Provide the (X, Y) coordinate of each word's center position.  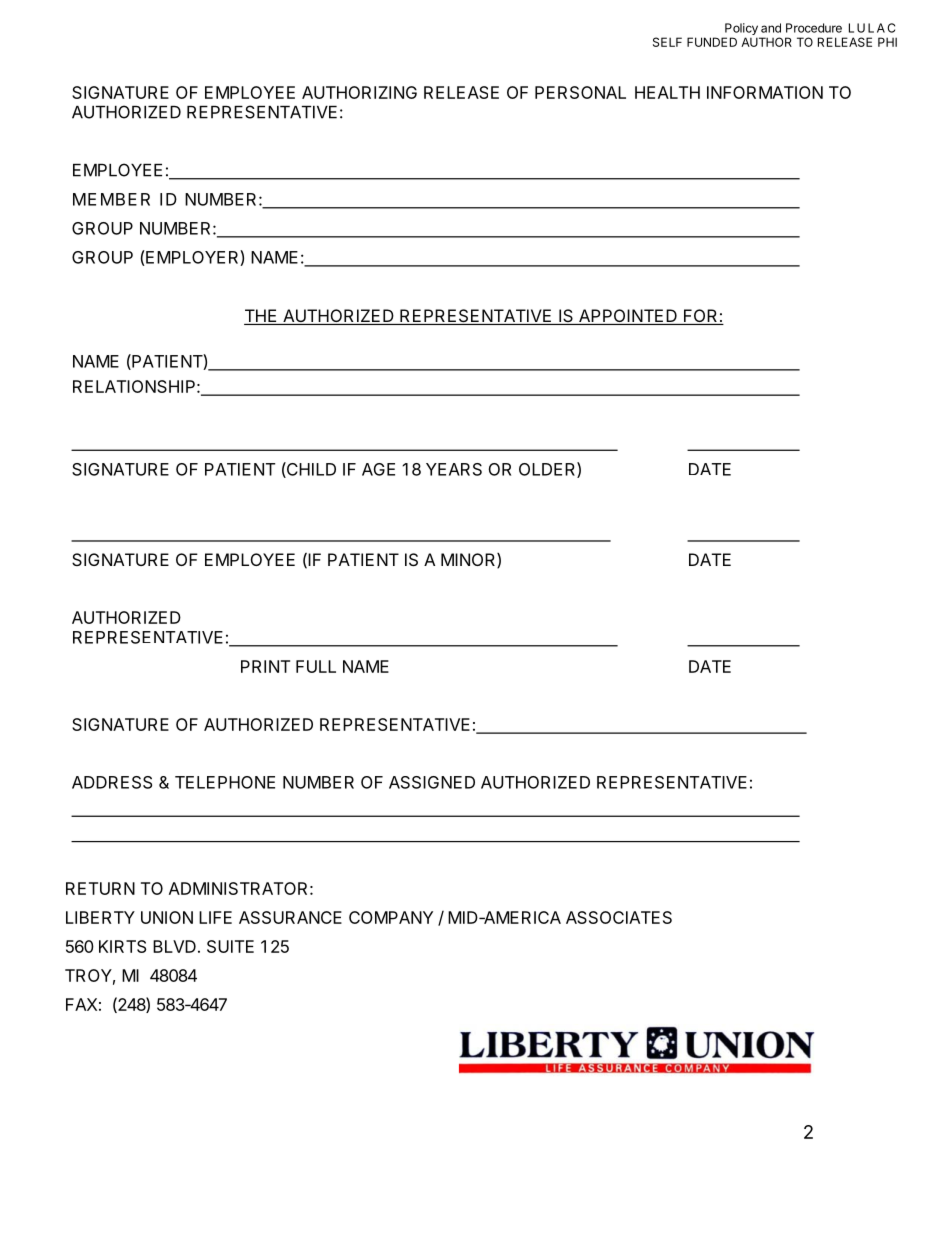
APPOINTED (628, 317)
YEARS (454, 469)
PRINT (265, 666)
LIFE (215, 917)
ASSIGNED (432, 782)
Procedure (814, 28)
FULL (316, 666)
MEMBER (111, 199)
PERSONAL (580, 92)
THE (261, 317)
